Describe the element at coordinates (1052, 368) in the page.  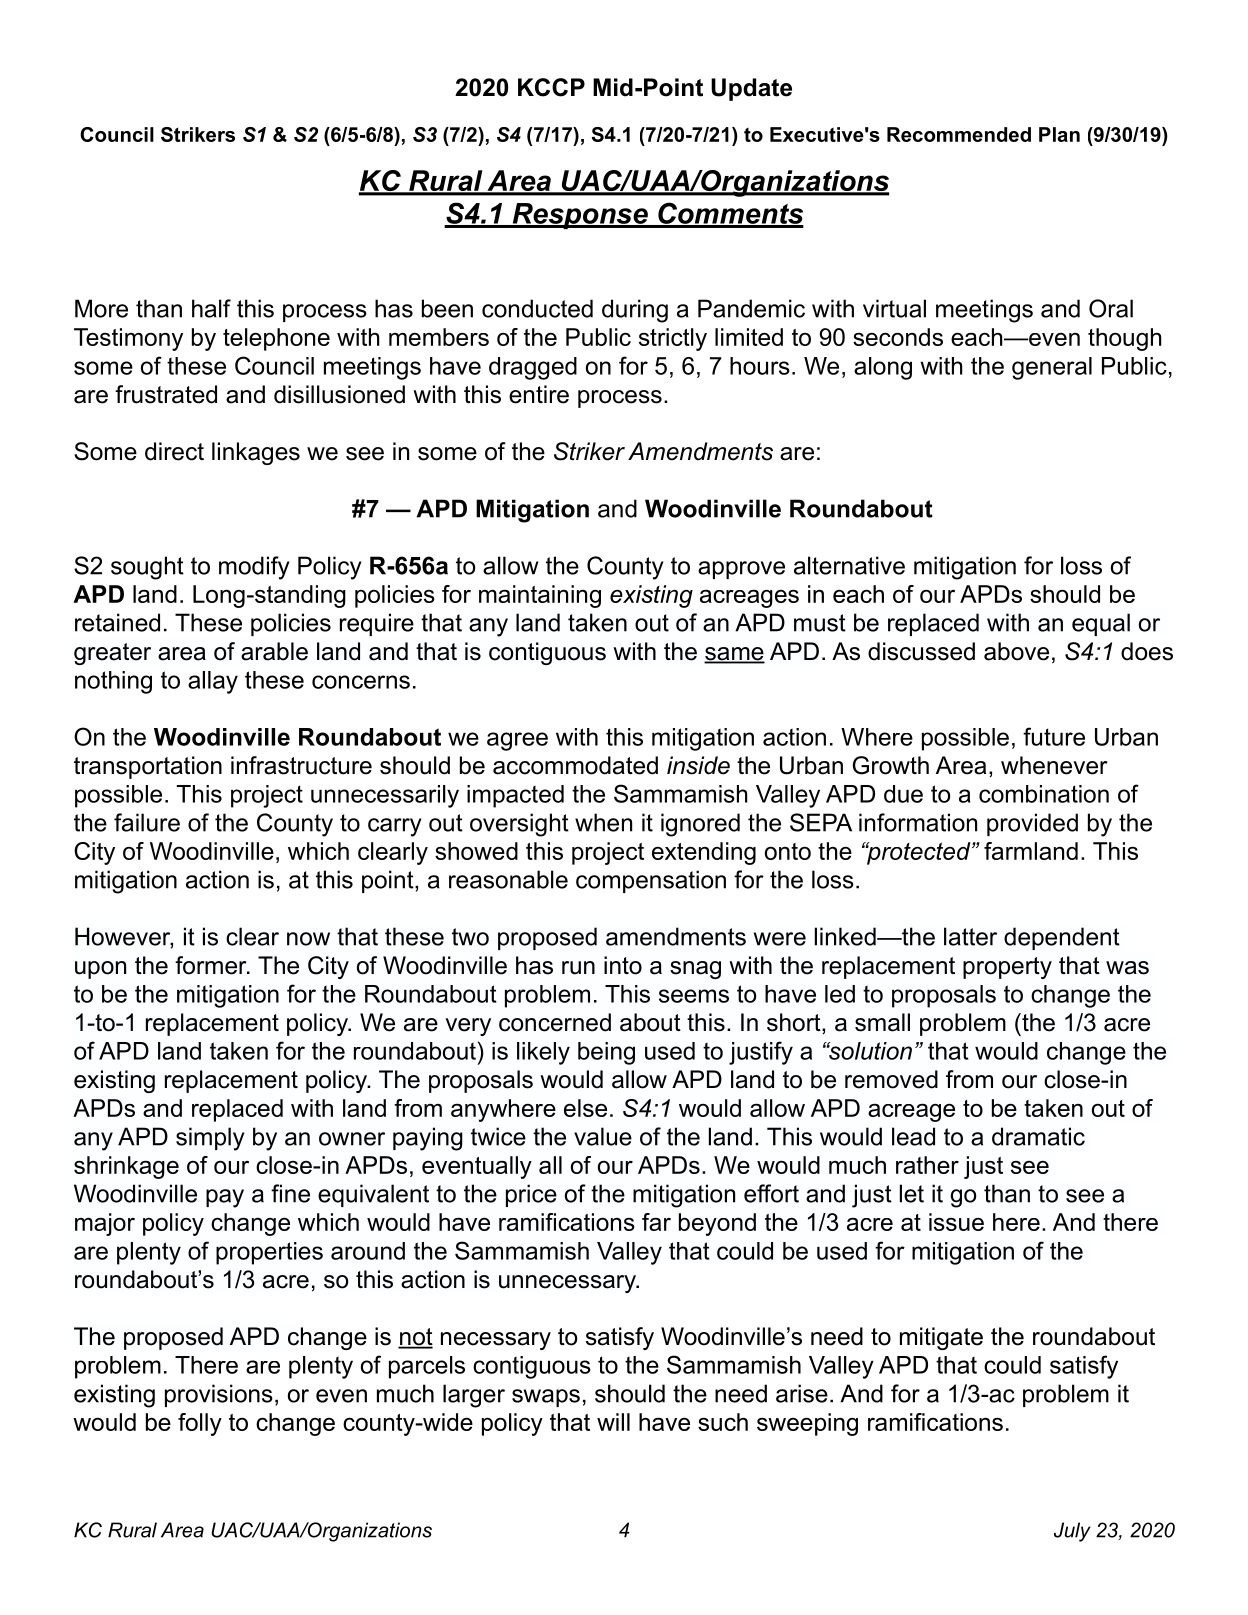
I see `general` at that location.
